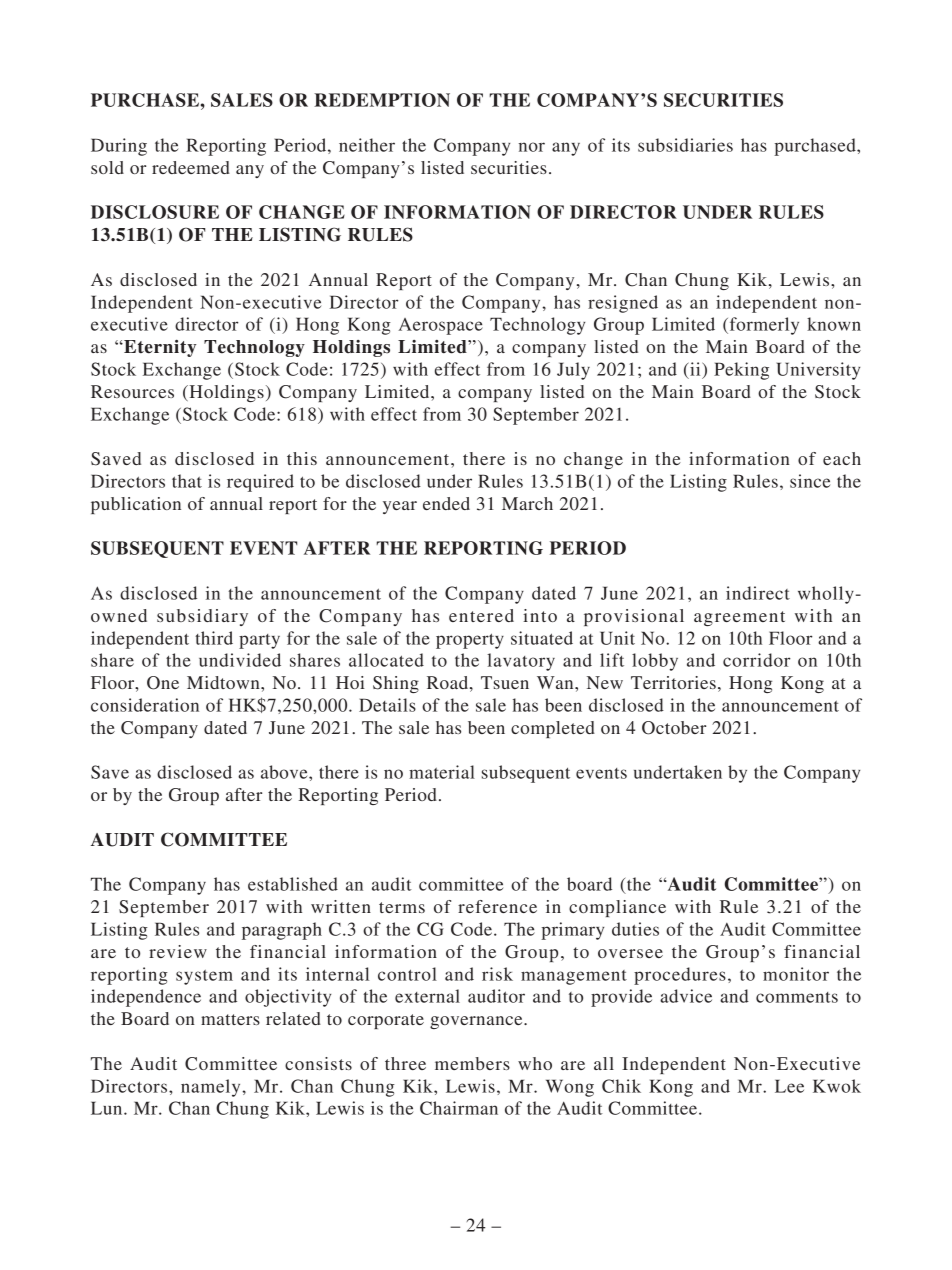 Image resolution: width=952 pixels, height=1270 pixels. What do you see at coordinates (481, 615) in the document?
I see `entered` at bounding box center [481, 615].
